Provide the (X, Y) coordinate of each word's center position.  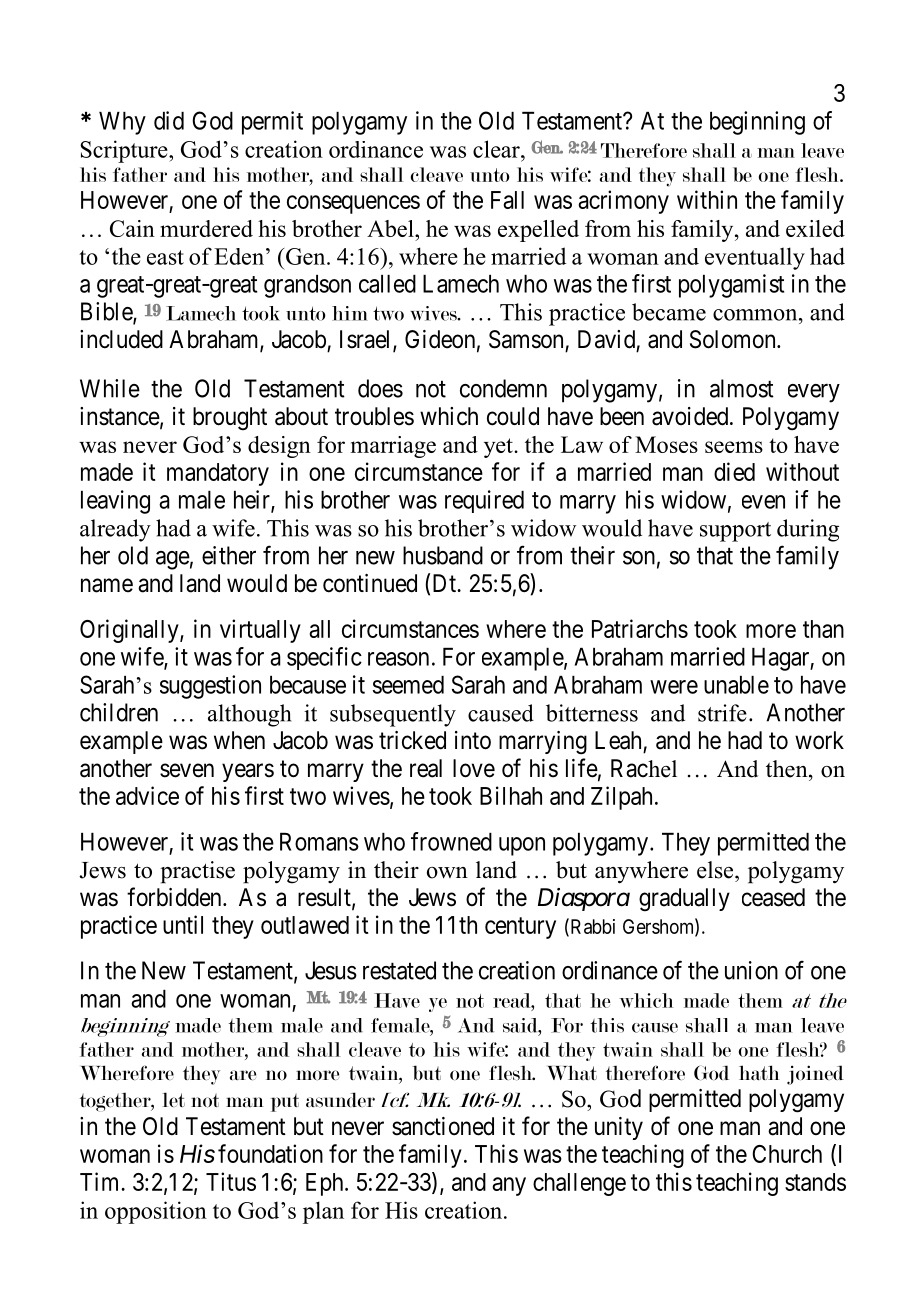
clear (497, 149)
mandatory (218, 474)
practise (197, 872)
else (716, 870)
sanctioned (443, 1126)
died (734, 471)
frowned (451, 841)
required (484, 501)
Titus (231, 1181)
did (169, 120)
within (707, 199)
